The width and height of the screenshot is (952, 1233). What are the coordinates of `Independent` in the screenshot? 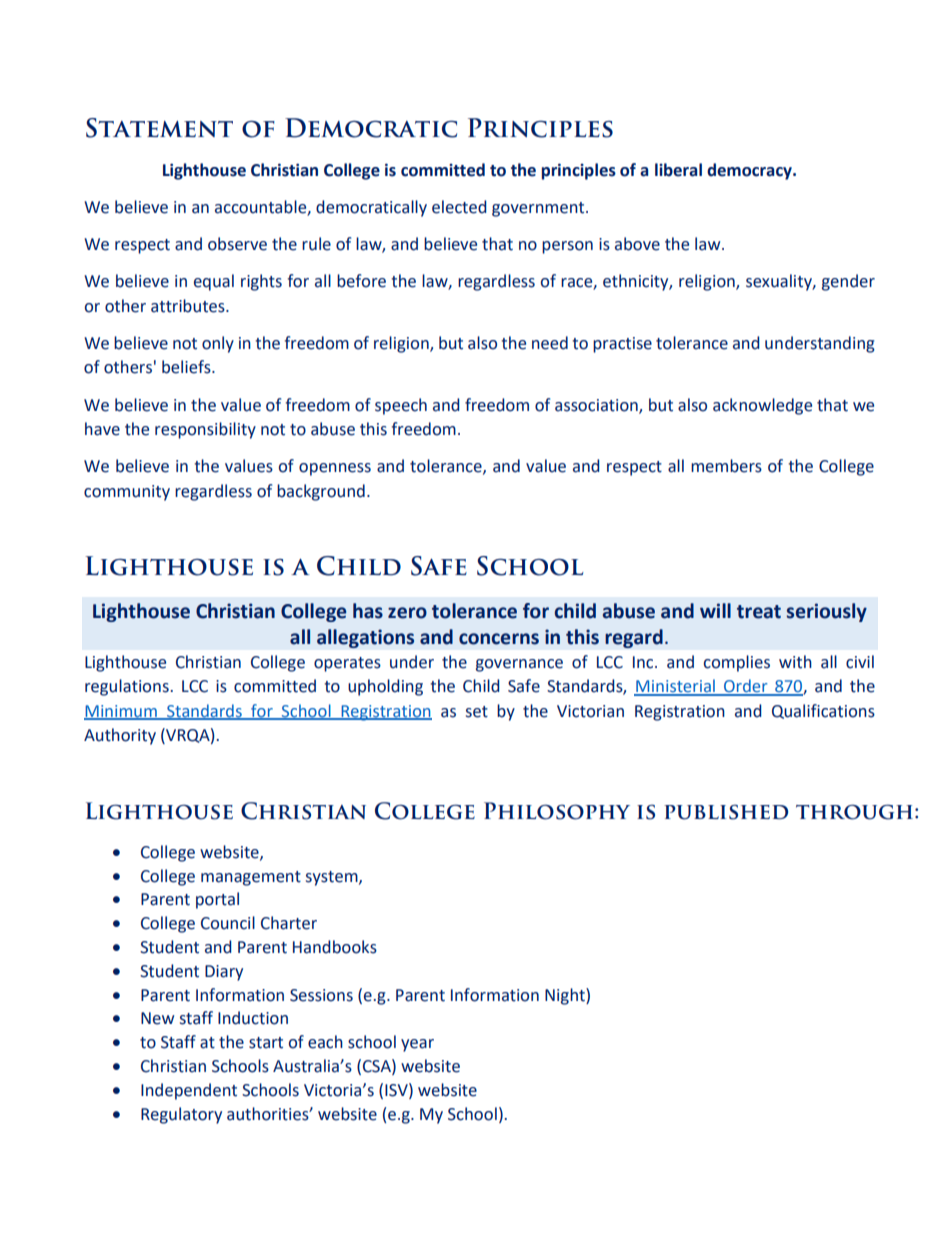 It's located at (189, 1091).
